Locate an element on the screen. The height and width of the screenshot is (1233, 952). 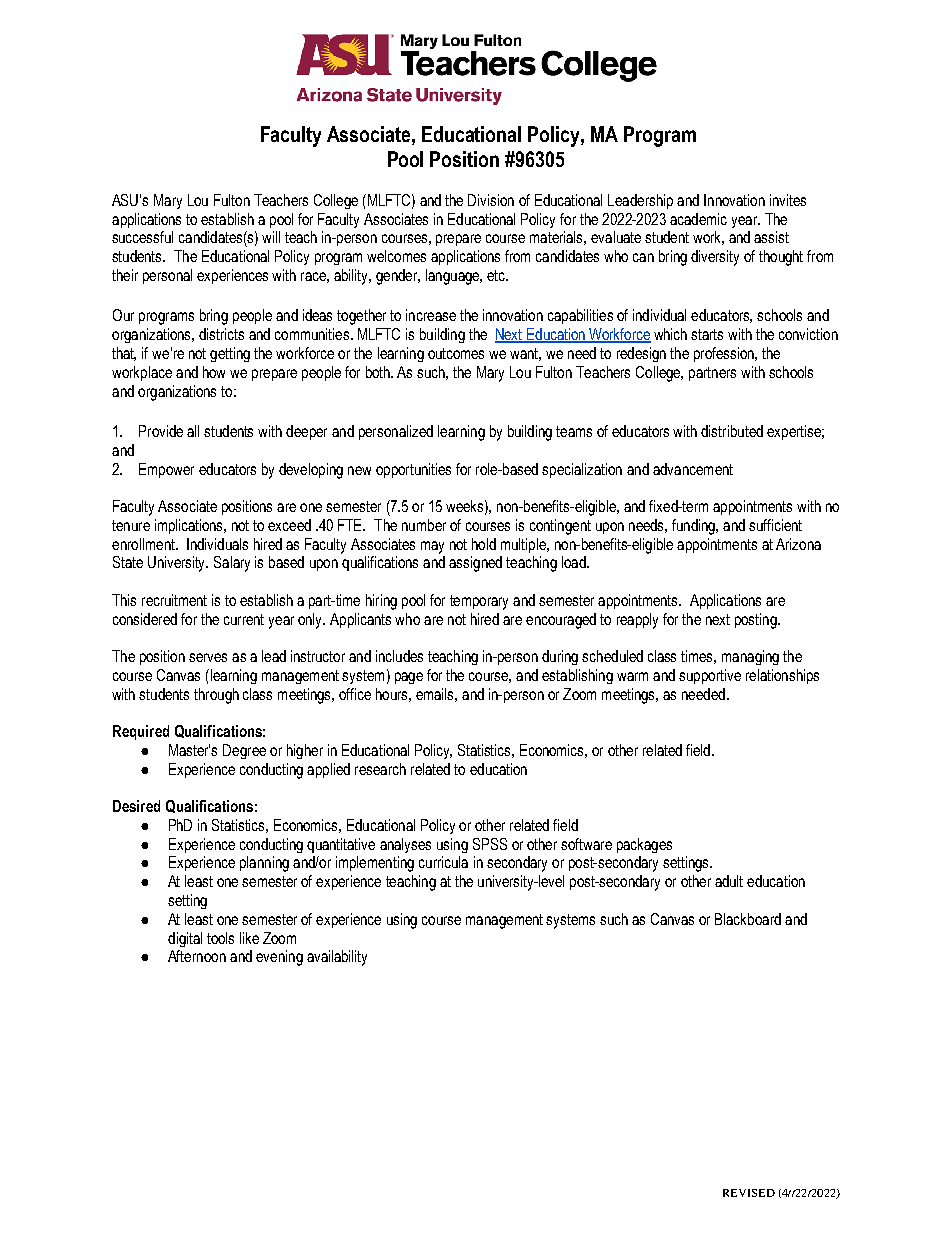
adult is located at coordinates (729, 881).
